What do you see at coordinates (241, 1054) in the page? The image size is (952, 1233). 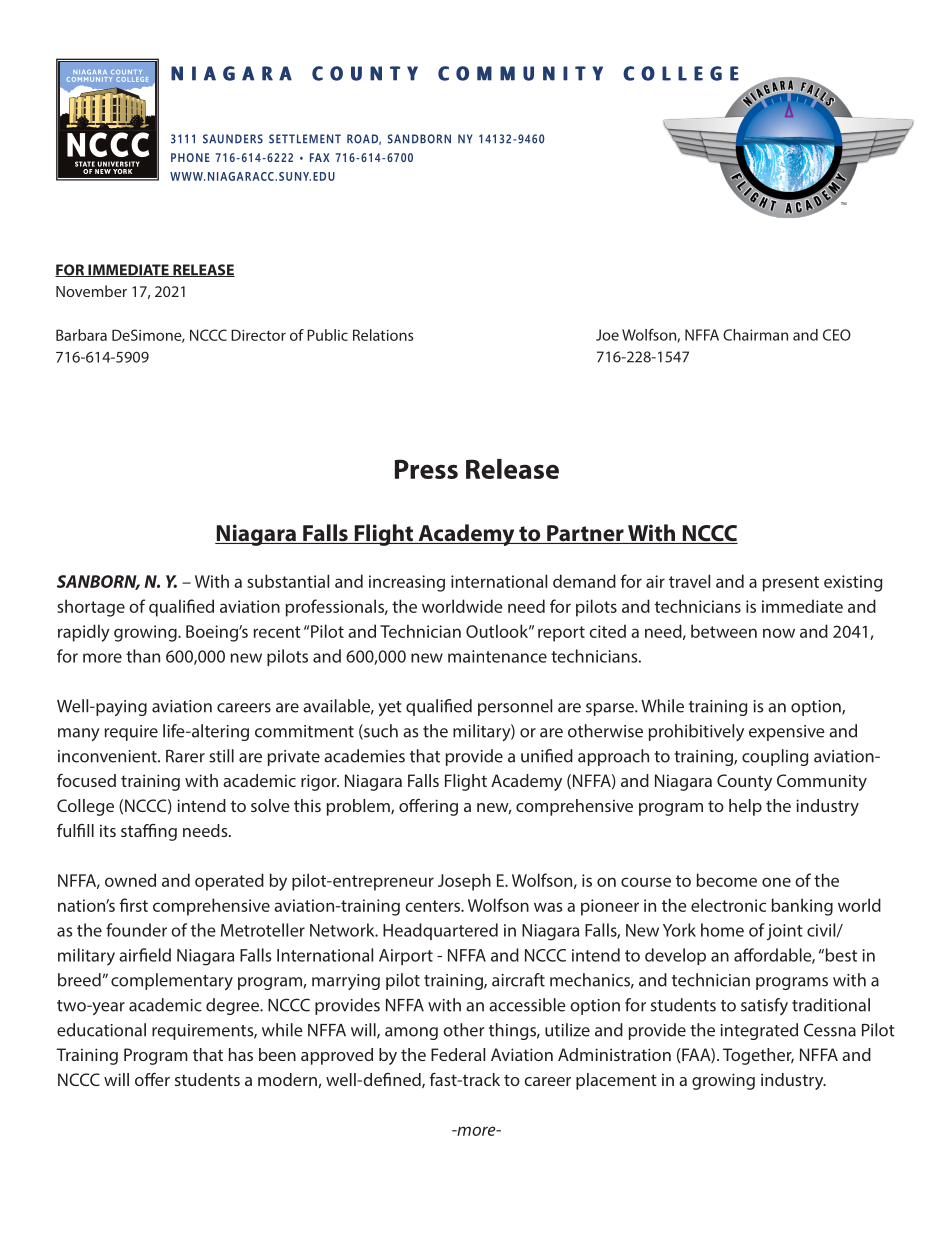 I see `has` at bounding box center [241, 1054].
